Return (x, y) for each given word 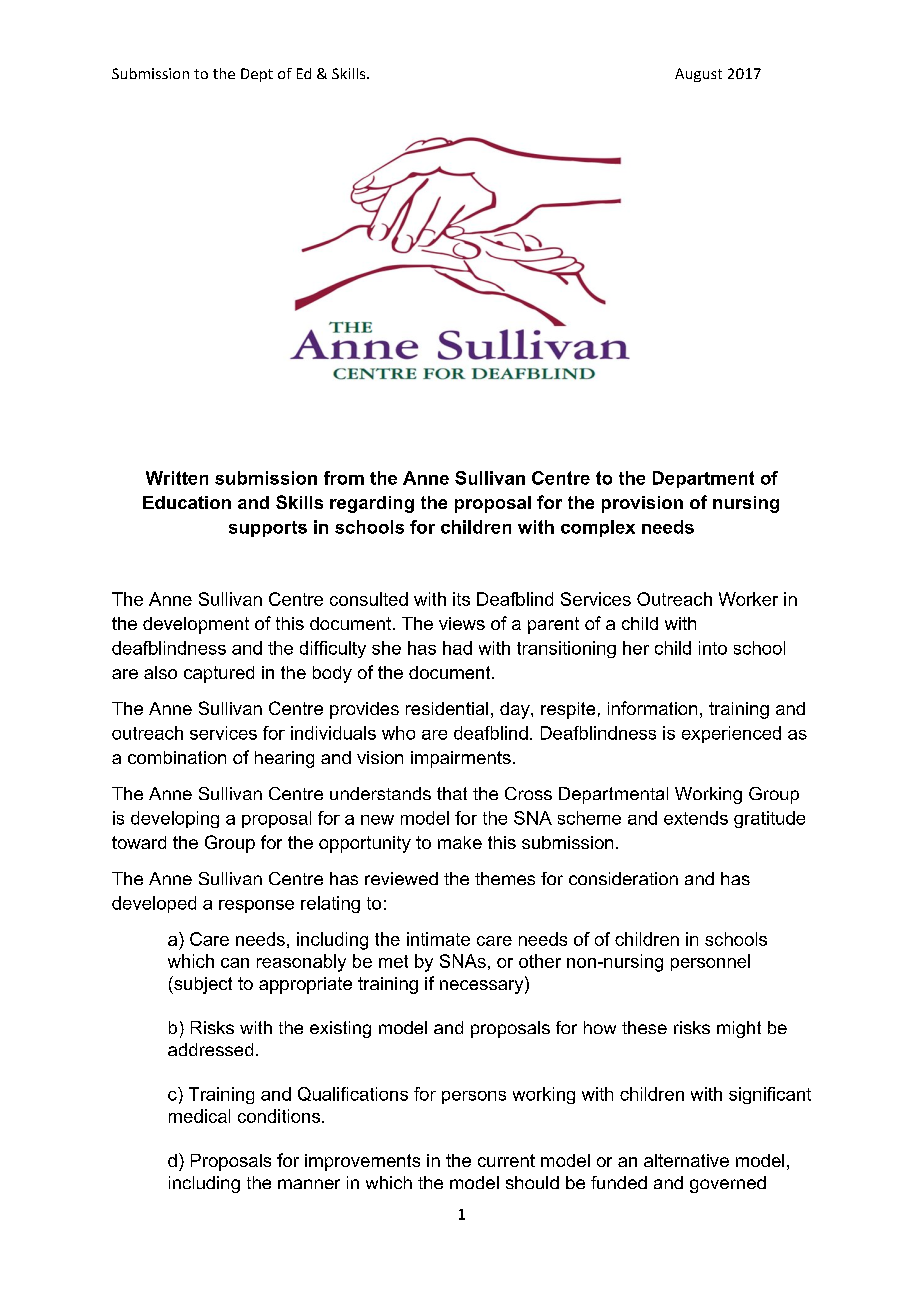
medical (199, 1116)
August (698, 75)
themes (505, 878)
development (196, 625)
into (713, 648)
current (506, 1160)
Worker (748, 599)
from (344, 478)
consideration (623, 878)
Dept (257, 75)
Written (177, 478)
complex (598, 528)
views (462, 623)
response (256, 906)
